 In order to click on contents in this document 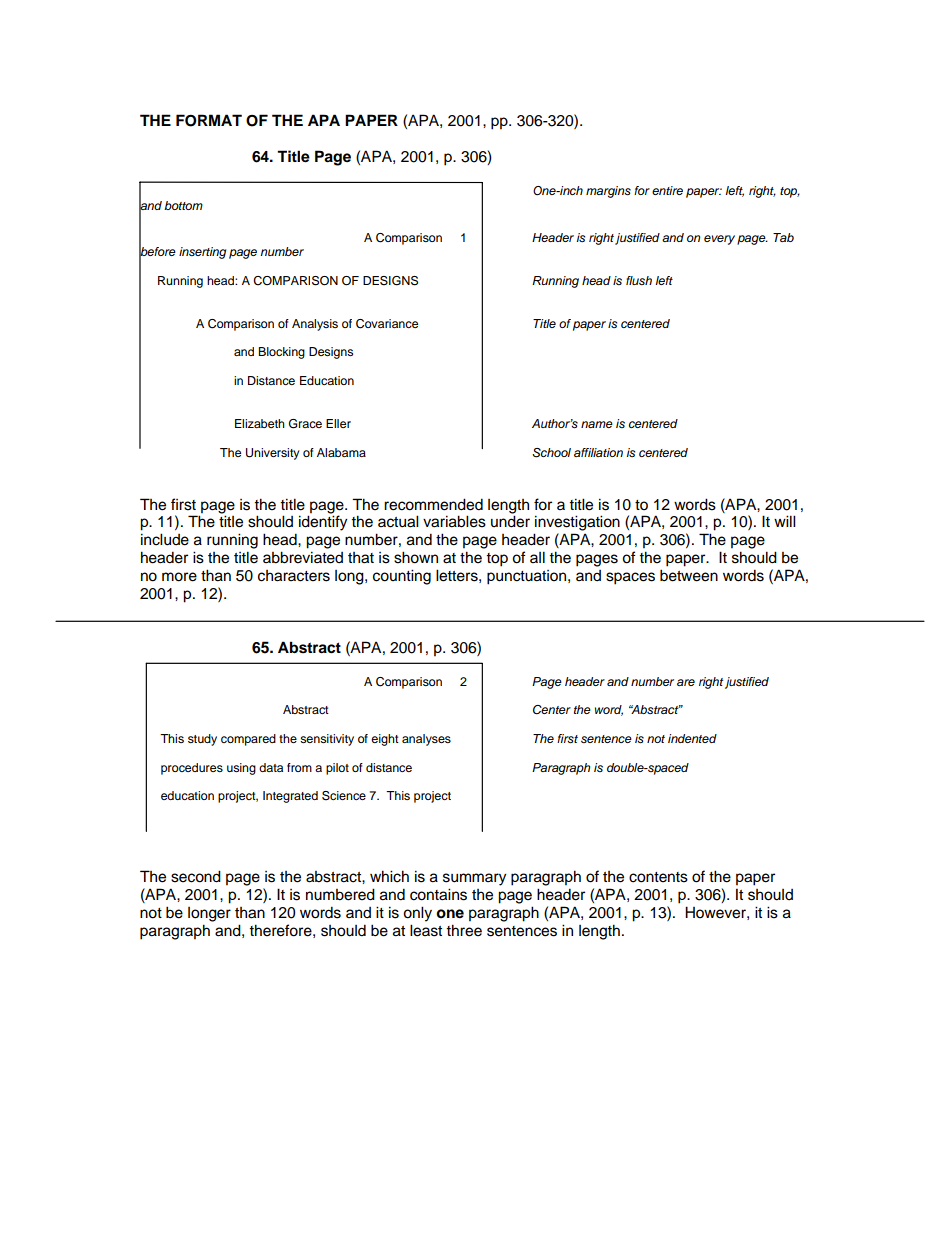, I will do `click(658, 877)`.
